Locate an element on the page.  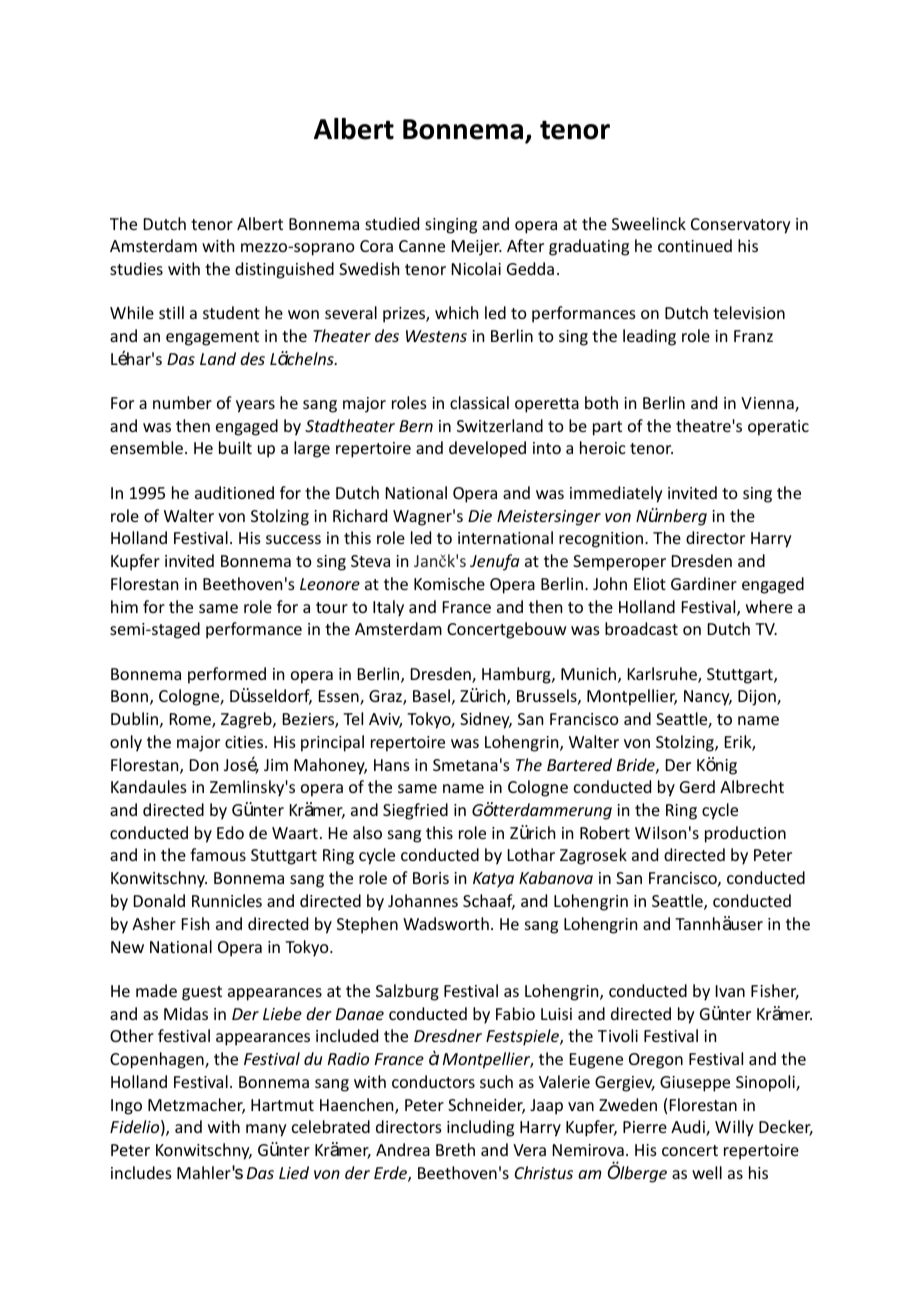
many is located at coordinates (266, 1130).
